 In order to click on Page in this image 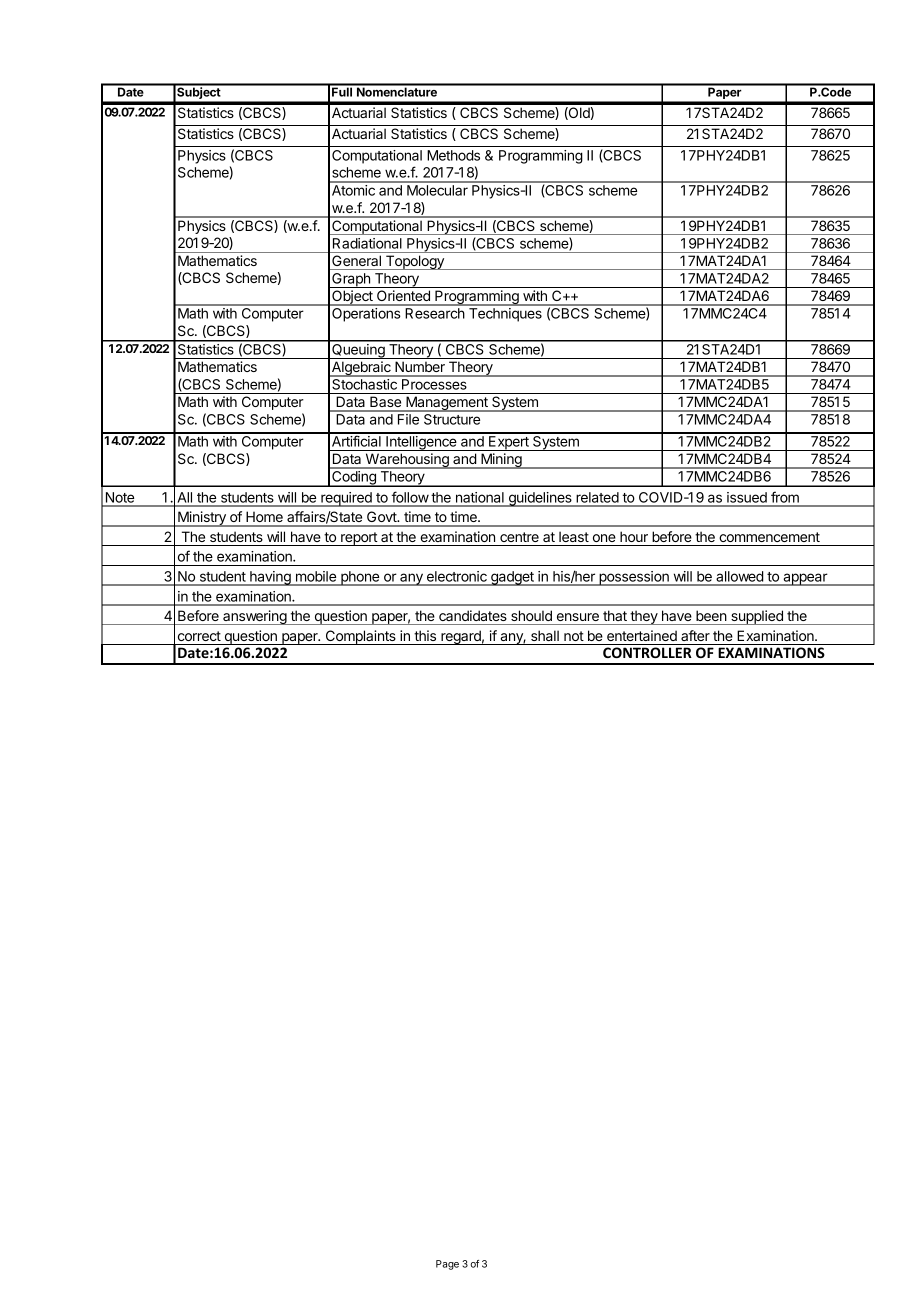, I will do `click(447, 1265)`.
